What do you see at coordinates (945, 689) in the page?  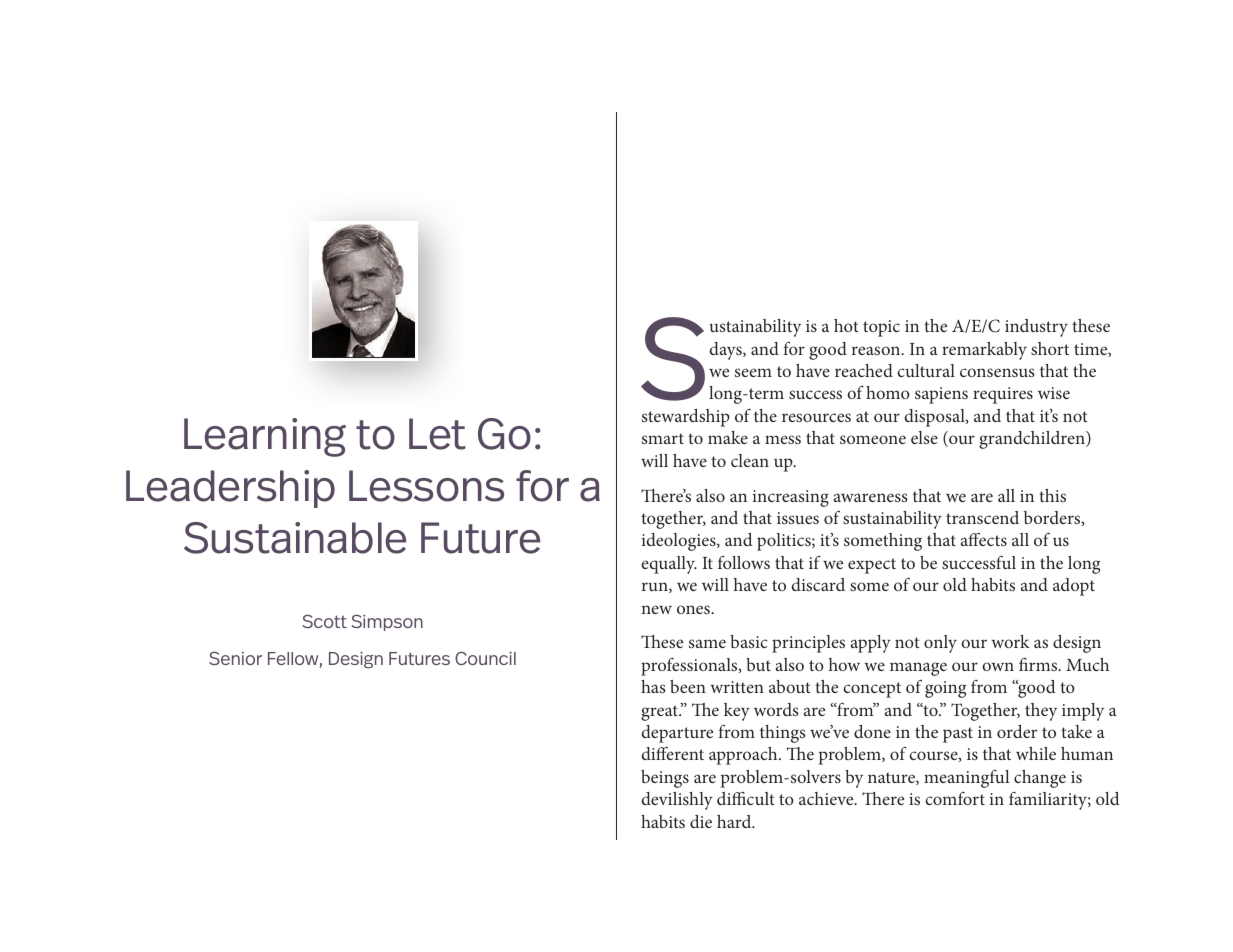 I see `going` at bounding box center [945, 689].
